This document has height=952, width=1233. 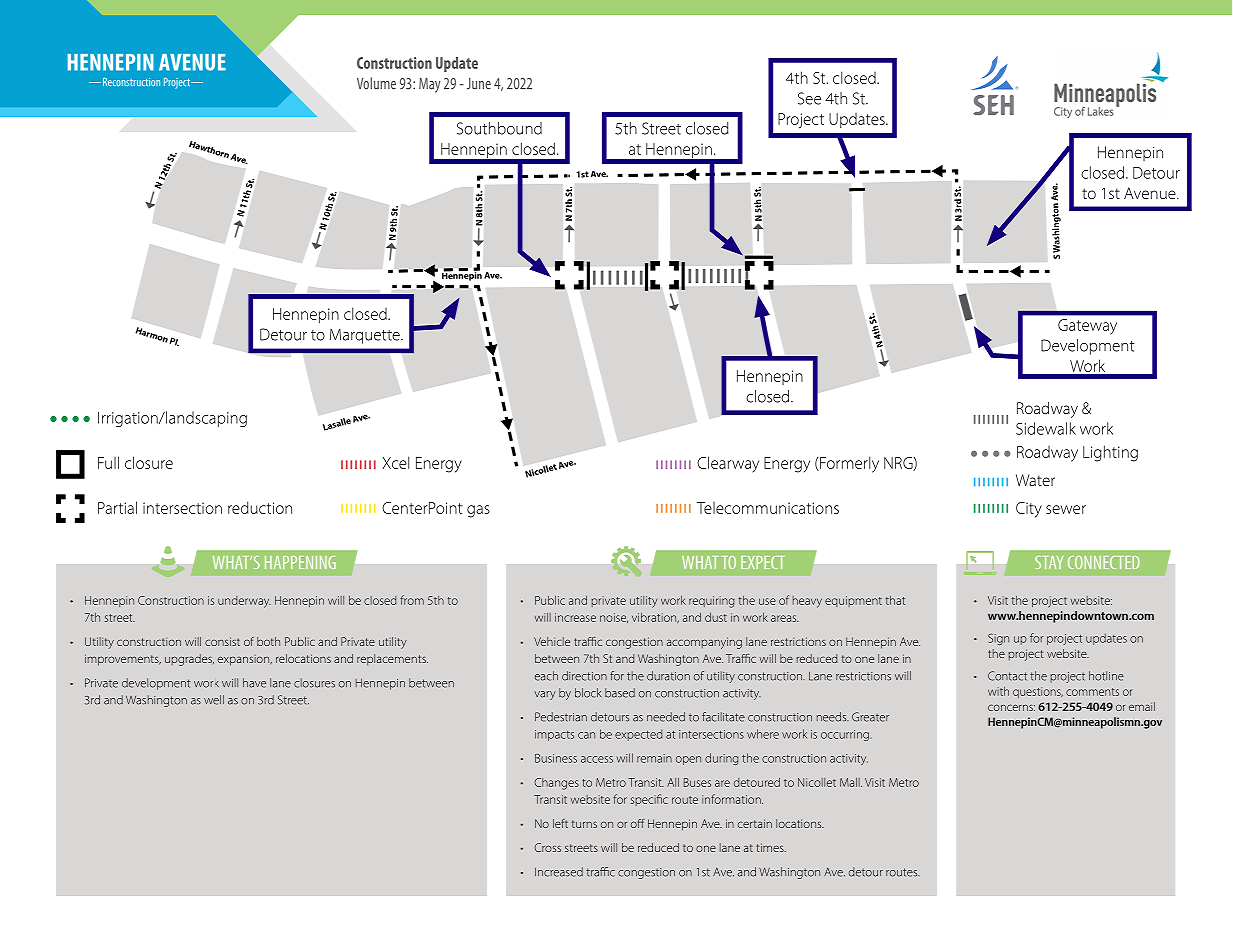 What do you see at coordinates (809, 98) in the document?
I see `See` at bounding box center [809, 98].
